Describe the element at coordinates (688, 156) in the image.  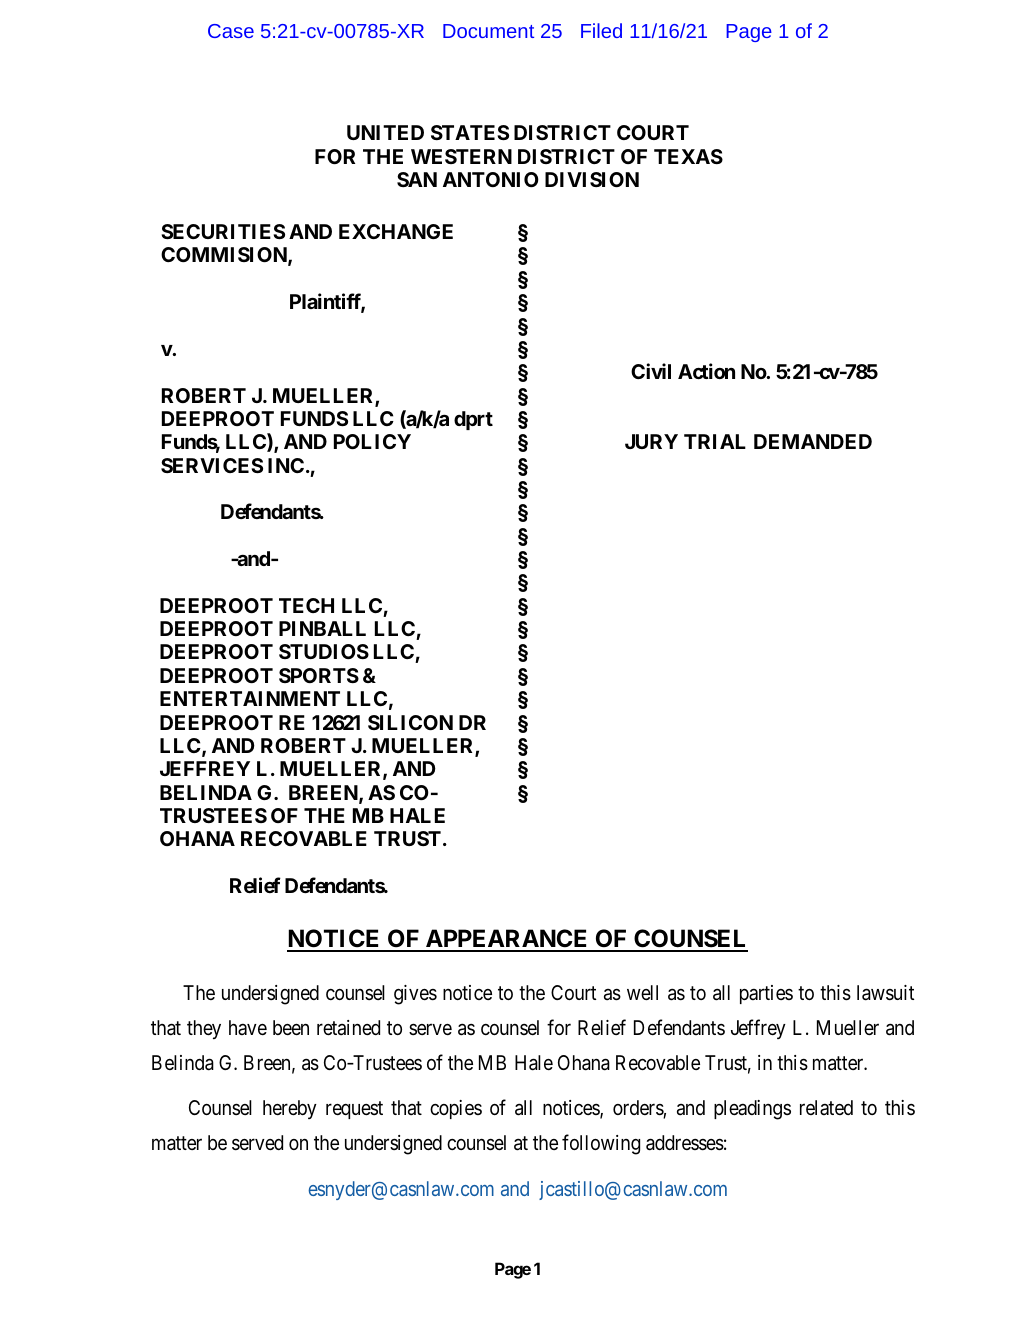
I see `TEXAS` at that location.
